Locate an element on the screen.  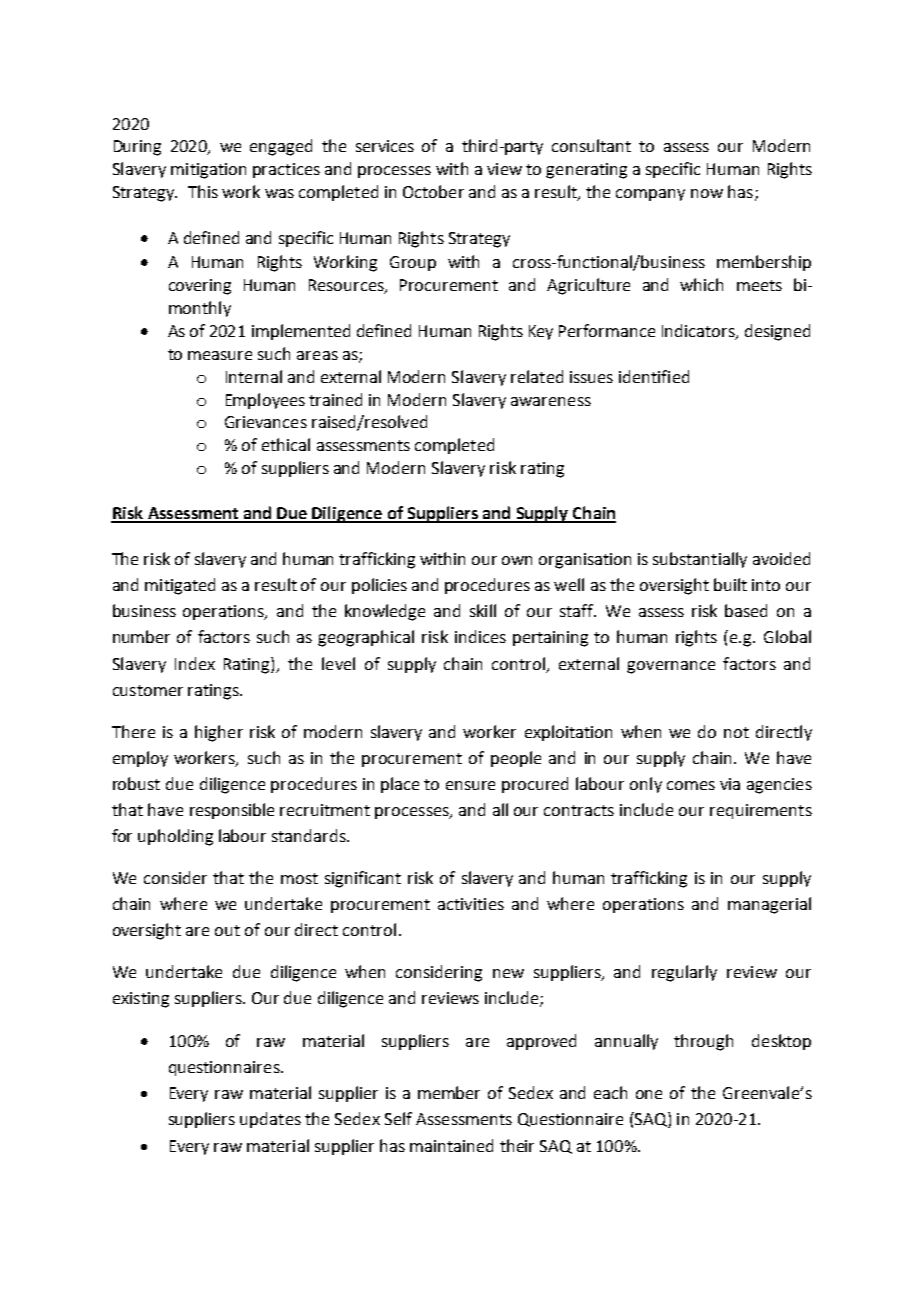
mitigation is located at coordinates (208, 171).
